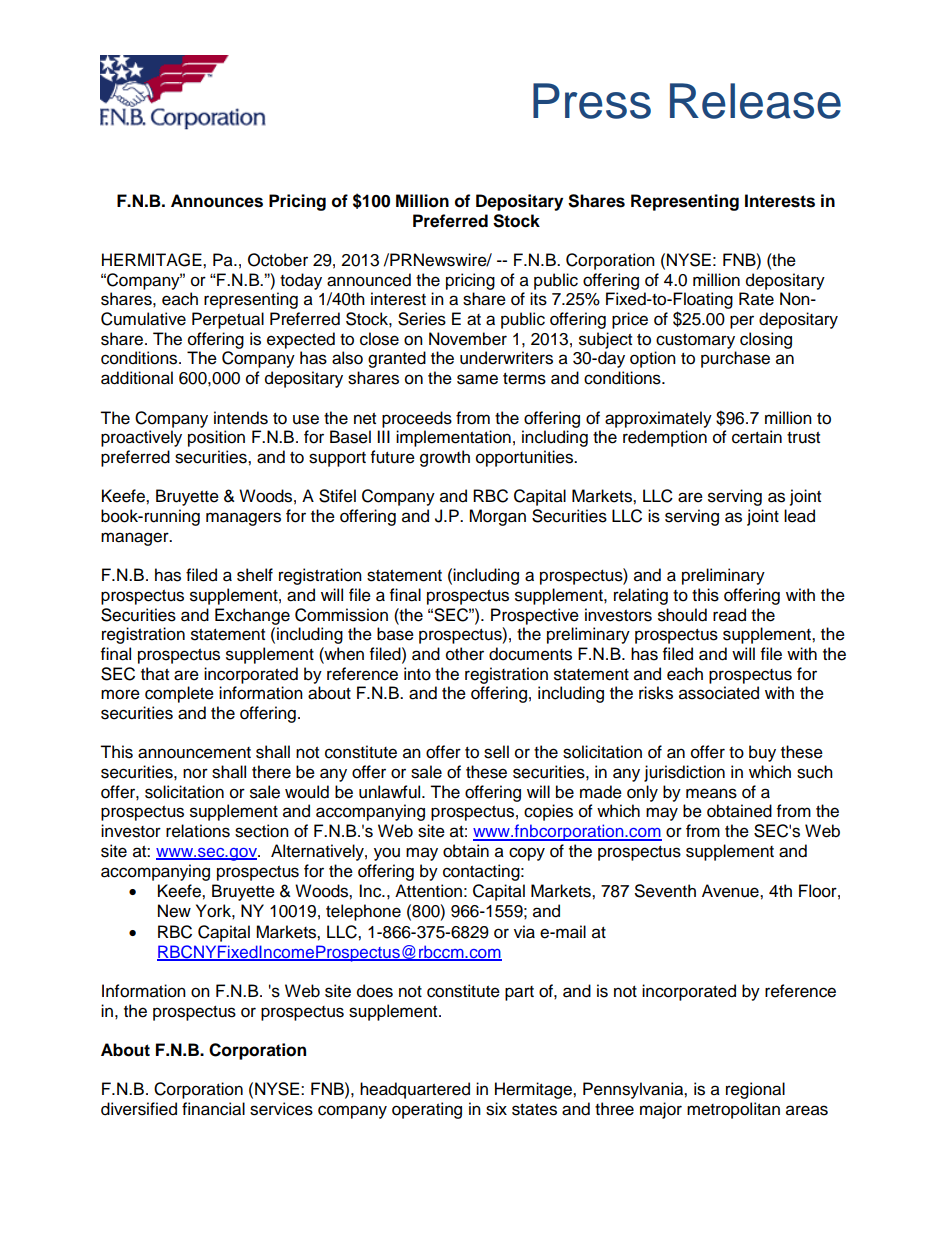  Describe the element at coordinates (217, 201) in the image. I see `Announces` at that location.
